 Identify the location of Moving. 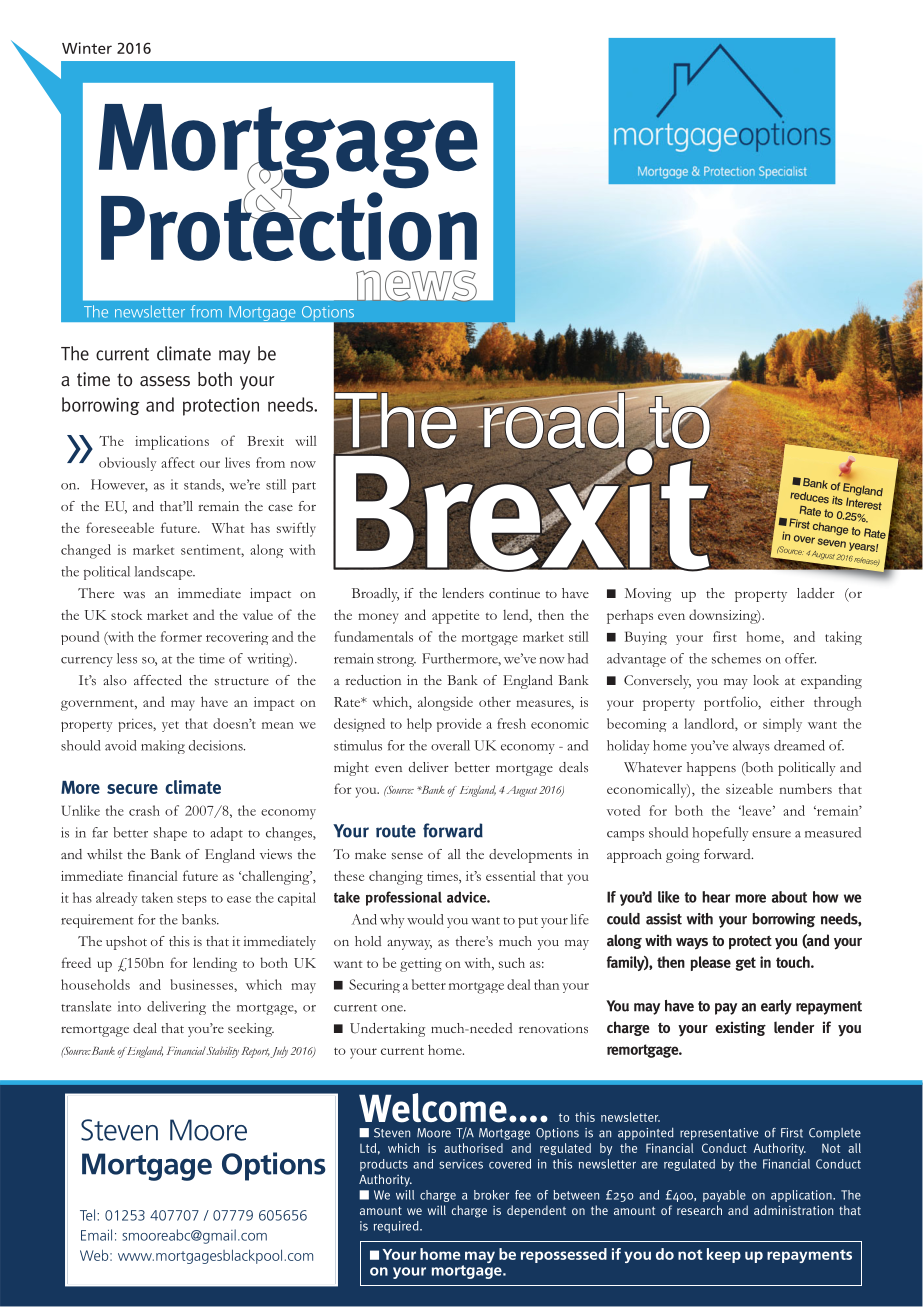
(648, 595).
